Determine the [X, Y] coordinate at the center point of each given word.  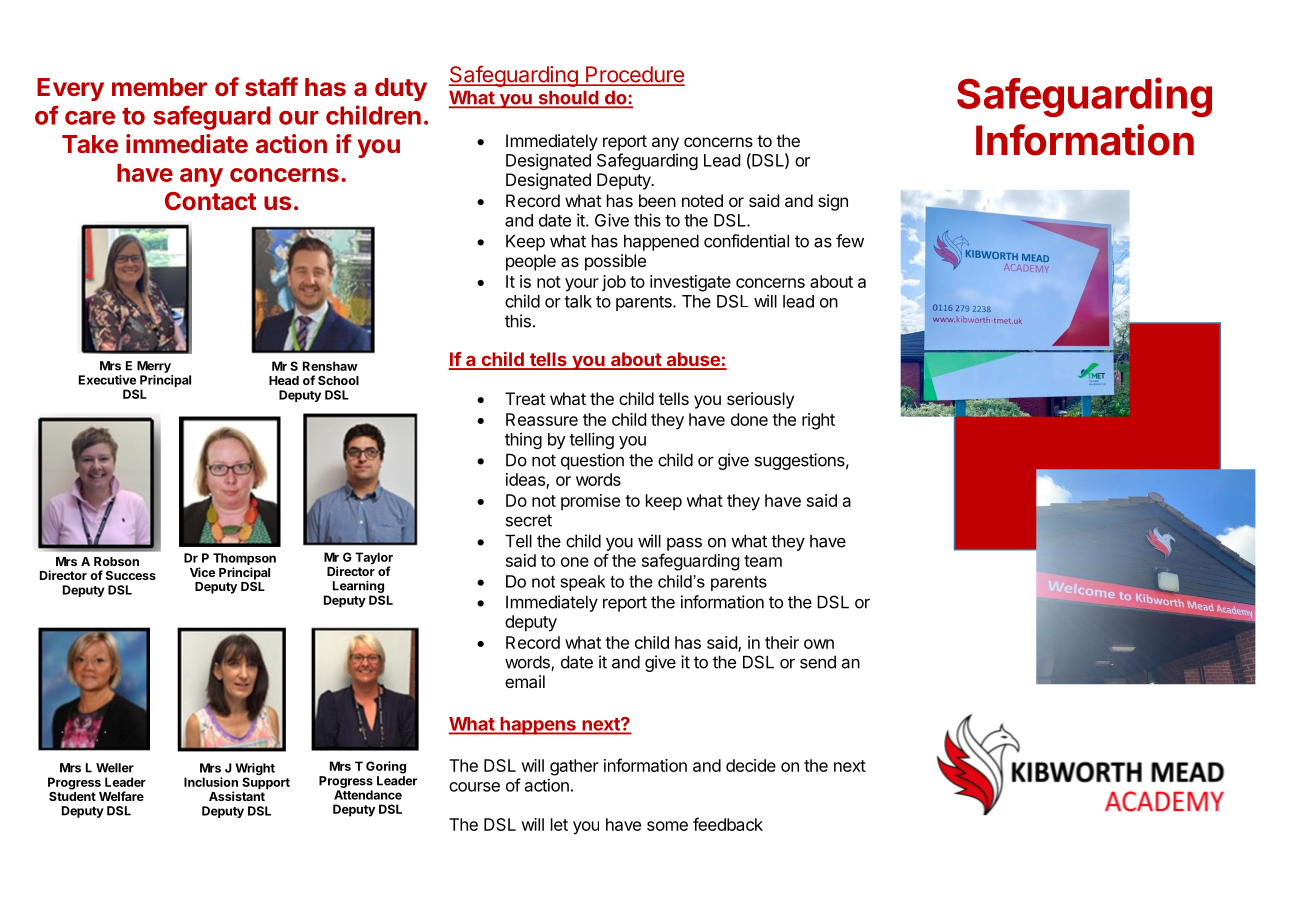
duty [401, 89]
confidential [746, 241]
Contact [211, 201]
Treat [525, 398]
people [531, 262]
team [763, 561]
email [525, 681]
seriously [760, 400]
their [782, 642]
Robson [116, 561]
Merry [154, 367]
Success [131, 575]
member [159, 87]
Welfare [121, 796]
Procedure [634, 75]
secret [529, 520]
